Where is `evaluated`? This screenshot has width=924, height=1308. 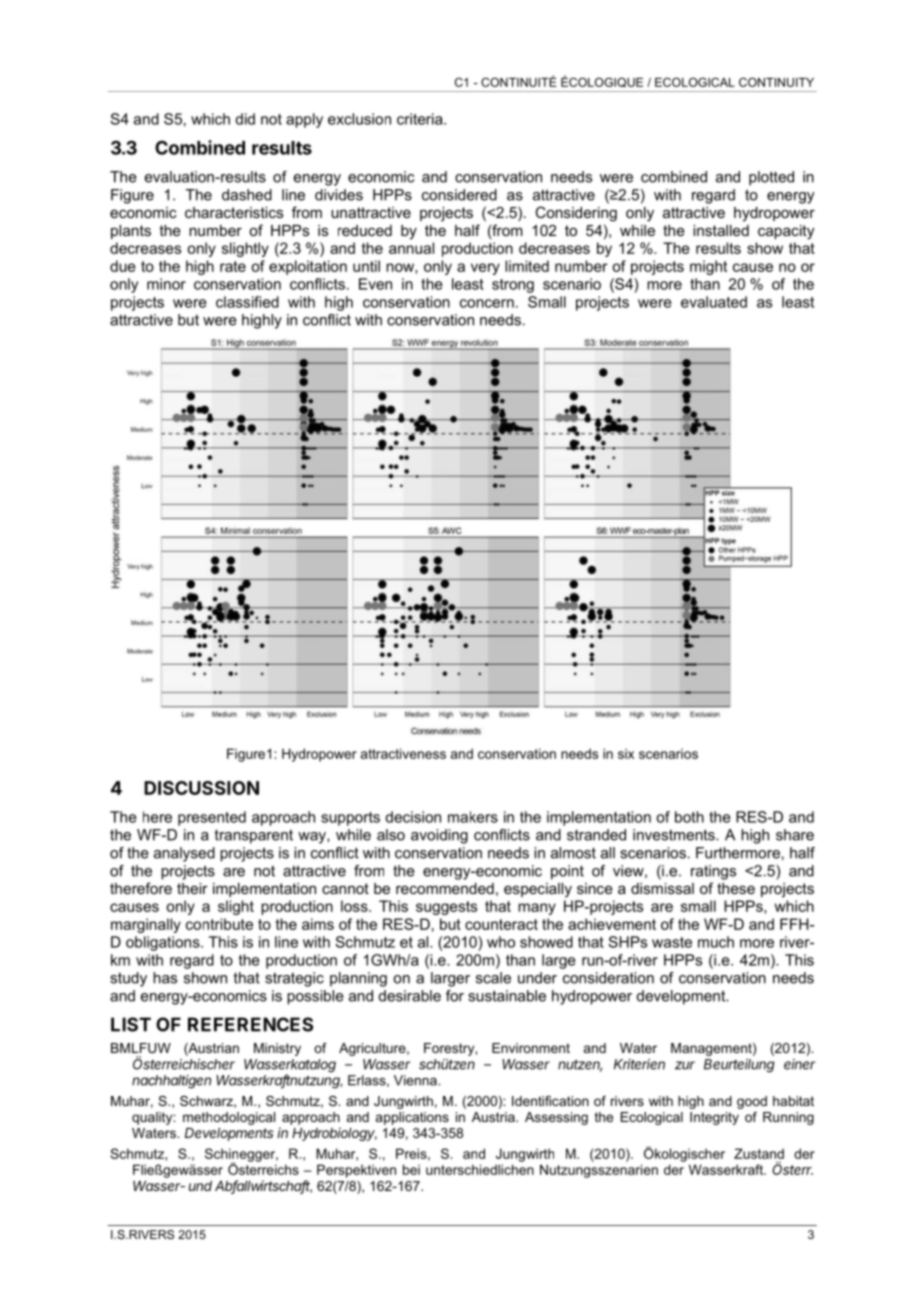
evaluated is located at coordinates (714, 302).
